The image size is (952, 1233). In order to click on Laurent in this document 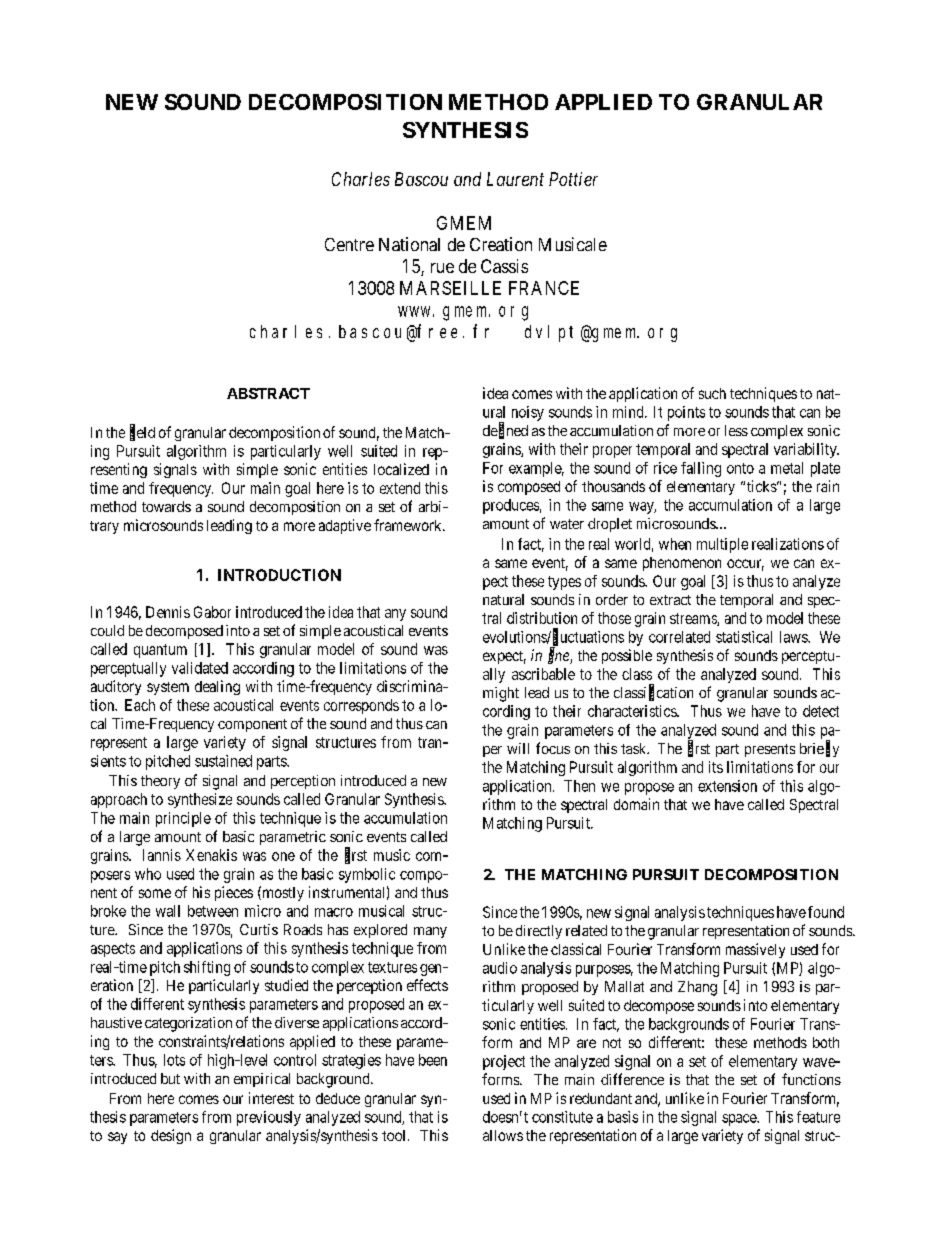, I will do `click(515, 179)`.
